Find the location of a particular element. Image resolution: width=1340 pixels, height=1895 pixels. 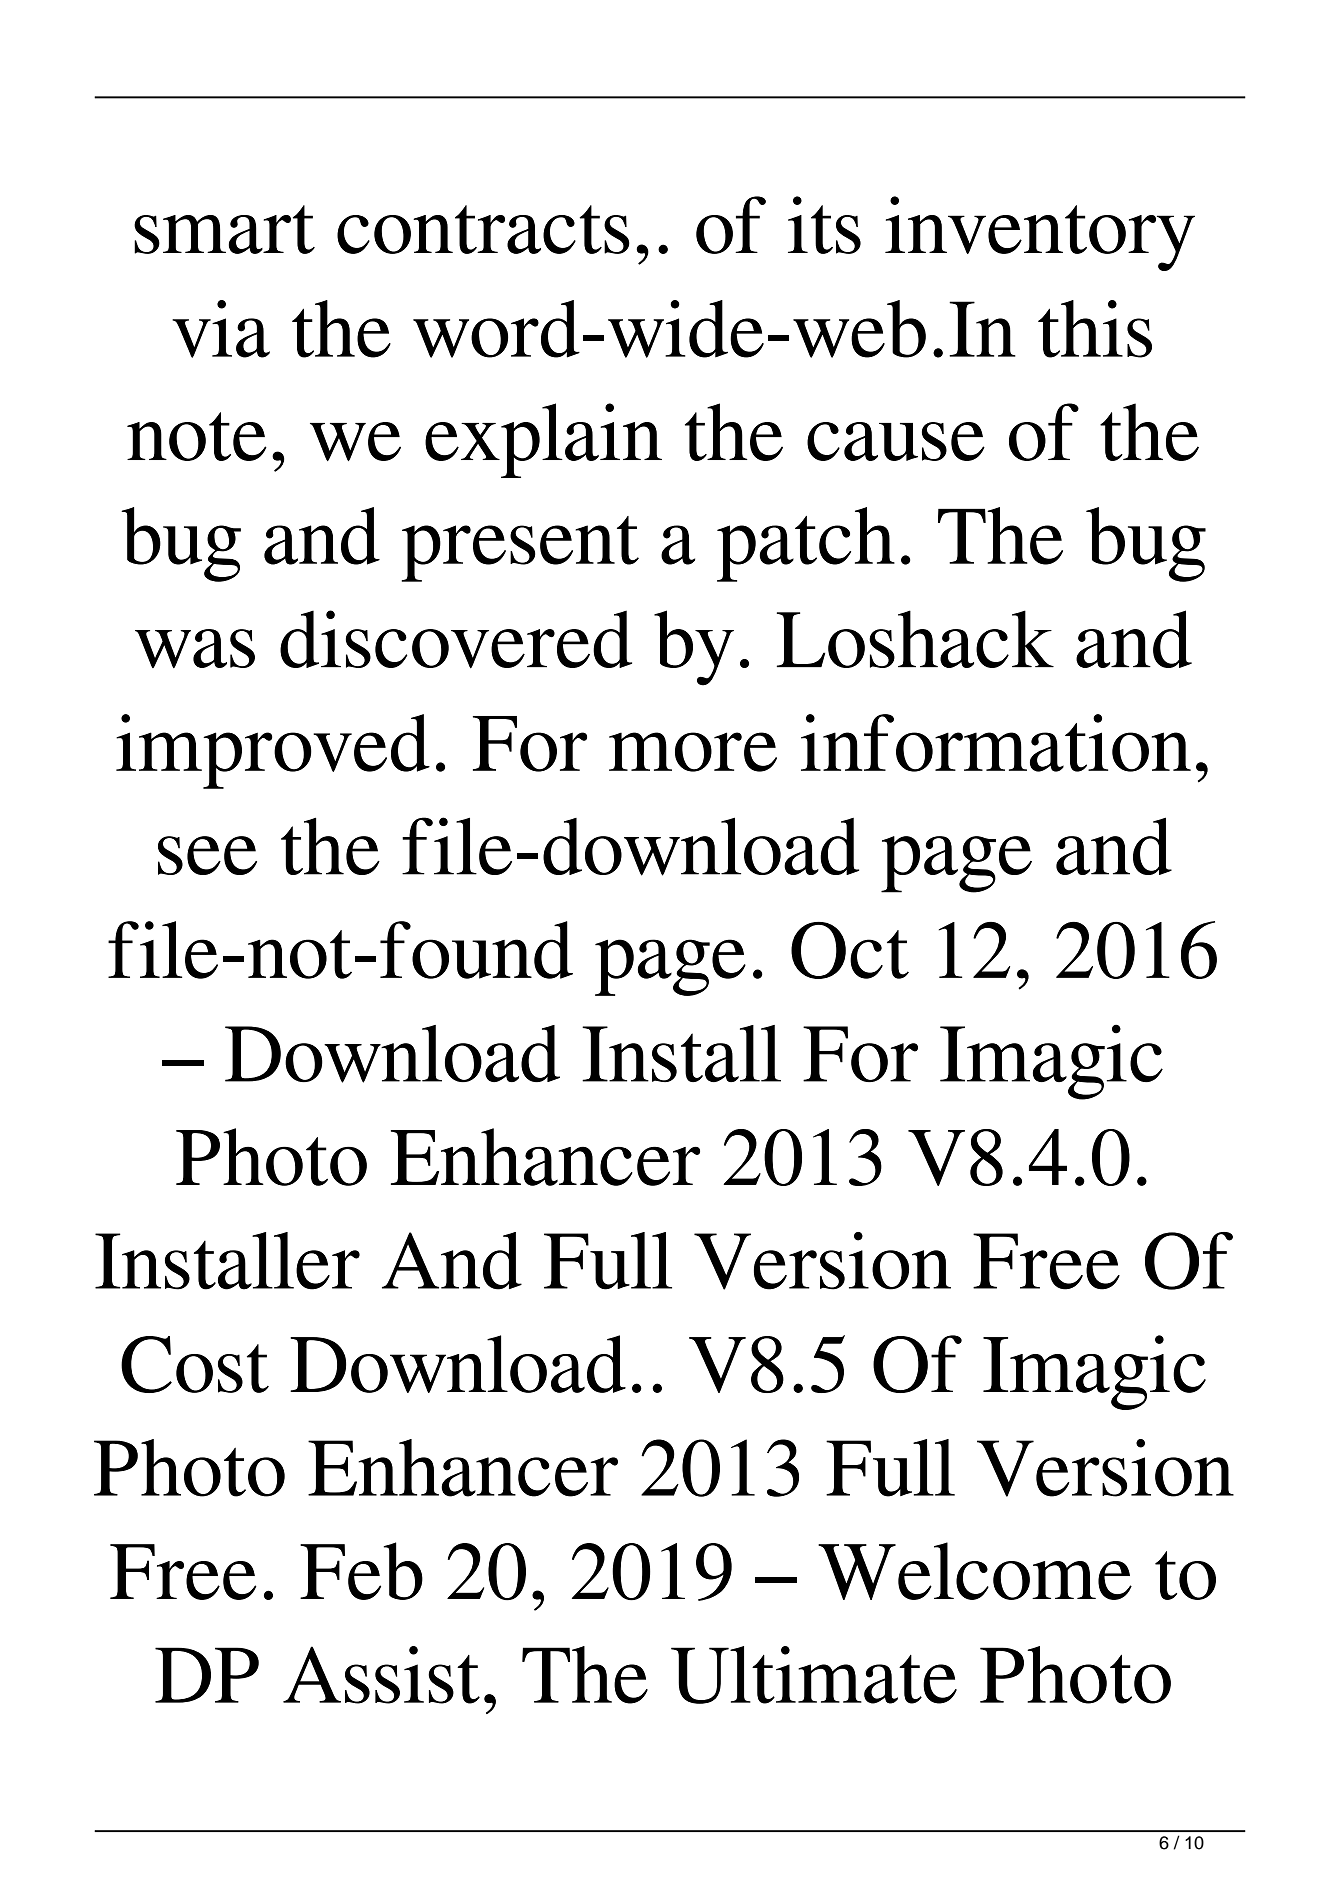

information is located at coordinates (996, 743).
